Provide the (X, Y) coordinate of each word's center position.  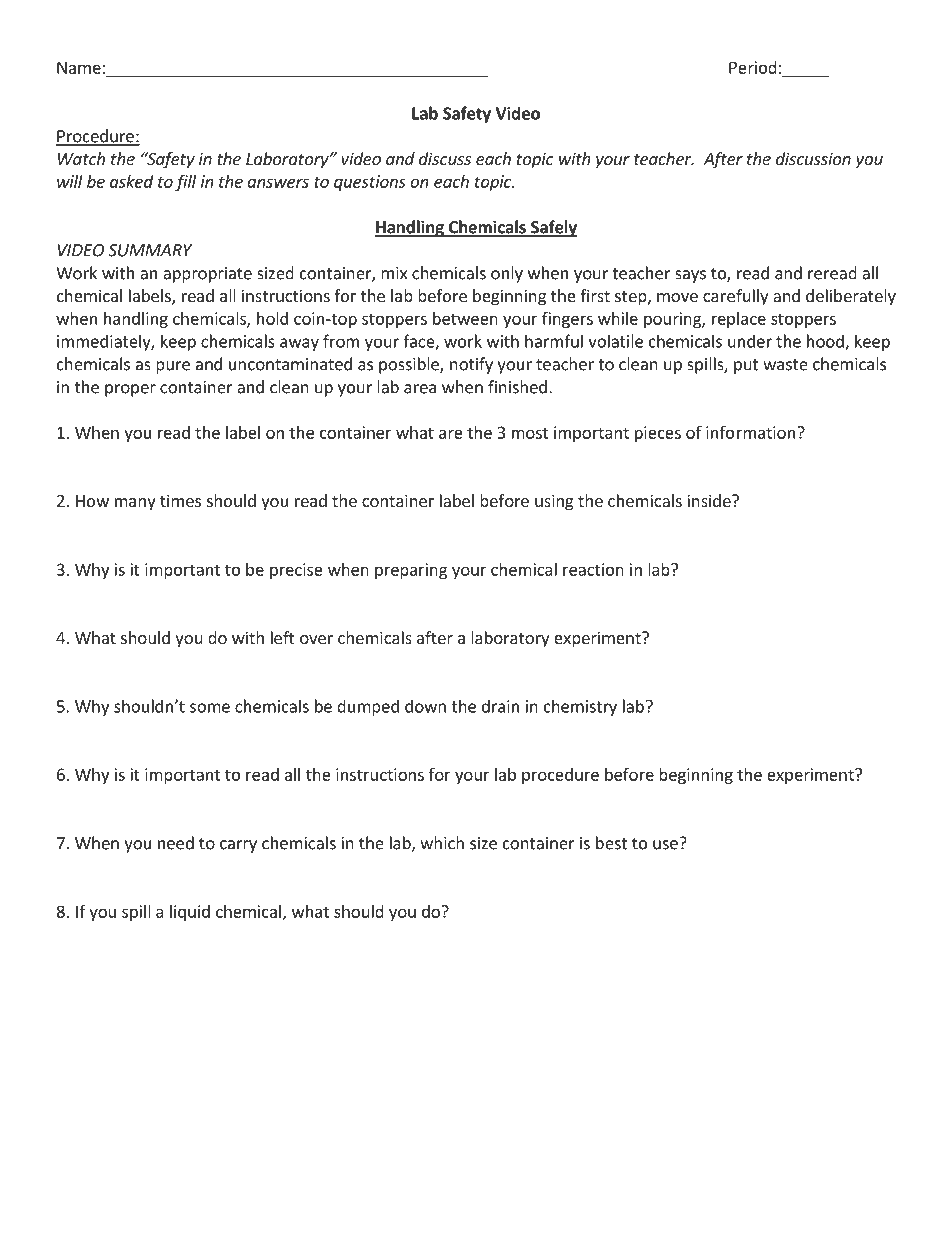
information (750, 432)
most (530, 433)
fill (185, 182)
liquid (190, 913)
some (210, 708)
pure (173, 367)
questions (370, 183)
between (465, 318)
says (690, 276)
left (282, 637)
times (180, 500)
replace (739, 320)
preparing (411, 571)
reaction (593, 569)
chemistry (580, 707)
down (425, 706)
